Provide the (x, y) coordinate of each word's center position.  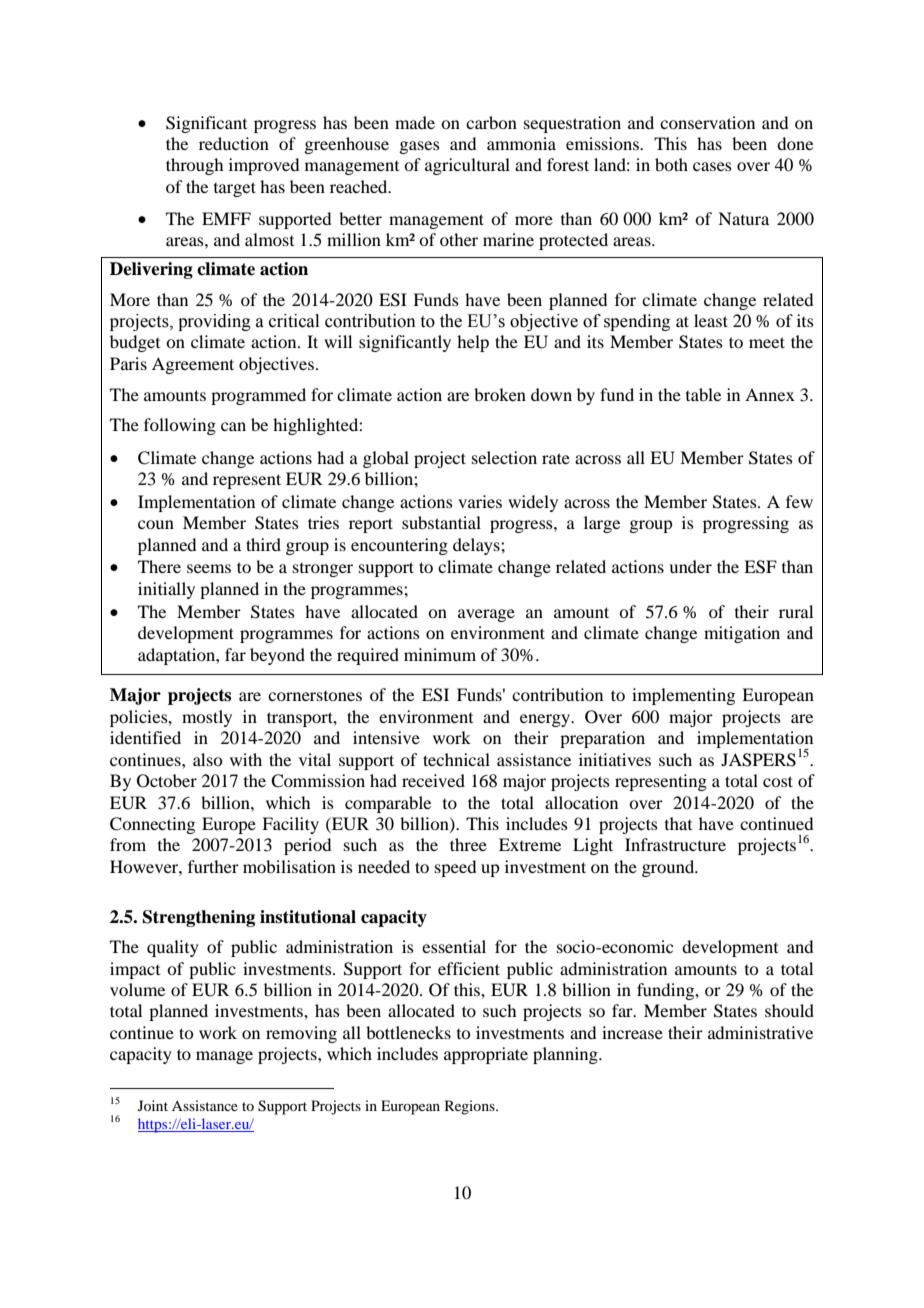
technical (456, 759)
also (207, 759)
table (703, 394)
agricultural (467, 166)
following (180, 426)
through (194, 166)
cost (778, 781)
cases (712, 166)
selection (504, 457)
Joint (153, 1105)
